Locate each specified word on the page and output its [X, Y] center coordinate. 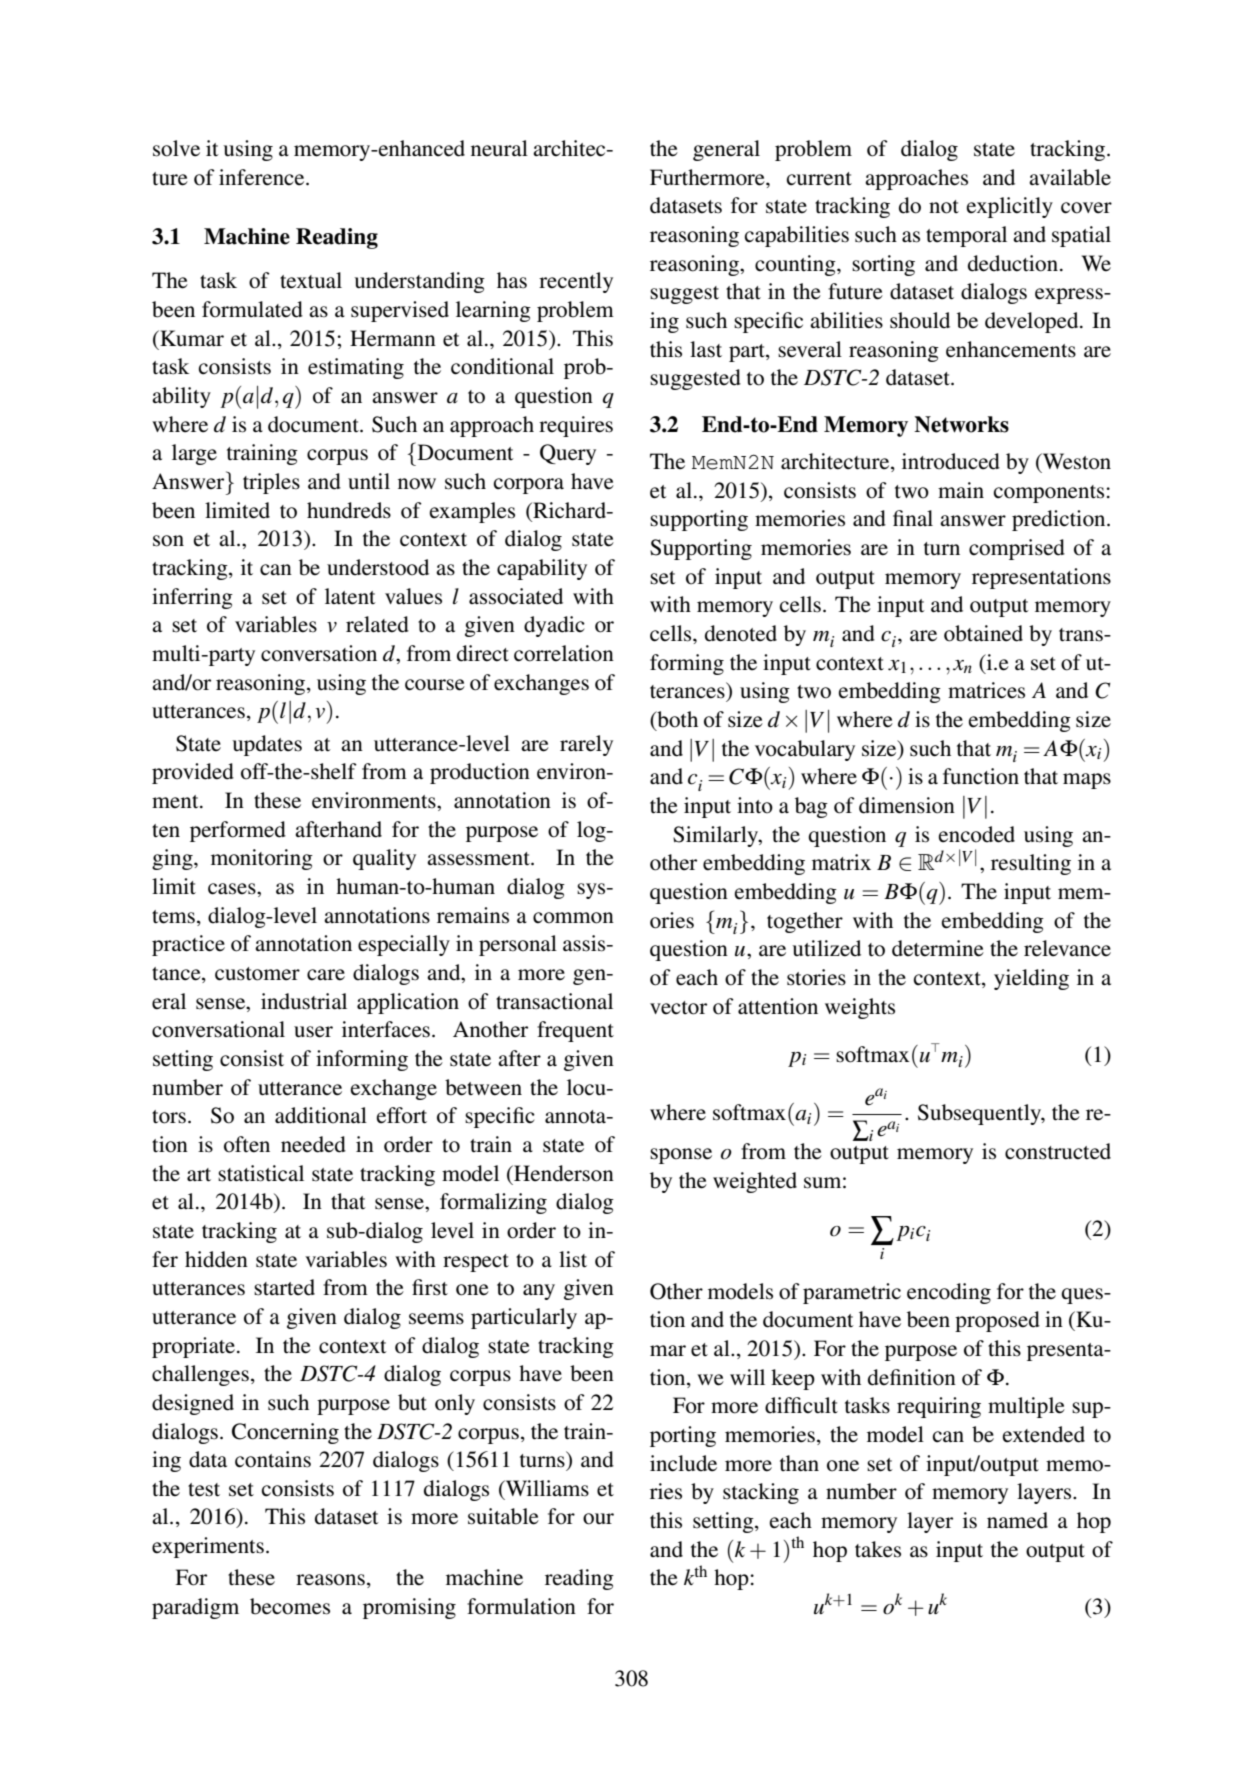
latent [350, 596]
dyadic [554, 626]
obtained [983, 633]
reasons [330, 1580]
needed [313, 1144]
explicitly [1010, 207]
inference [263, 177]
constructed [1058, 1151]
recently [576, 282]
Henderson [563, 1173]
